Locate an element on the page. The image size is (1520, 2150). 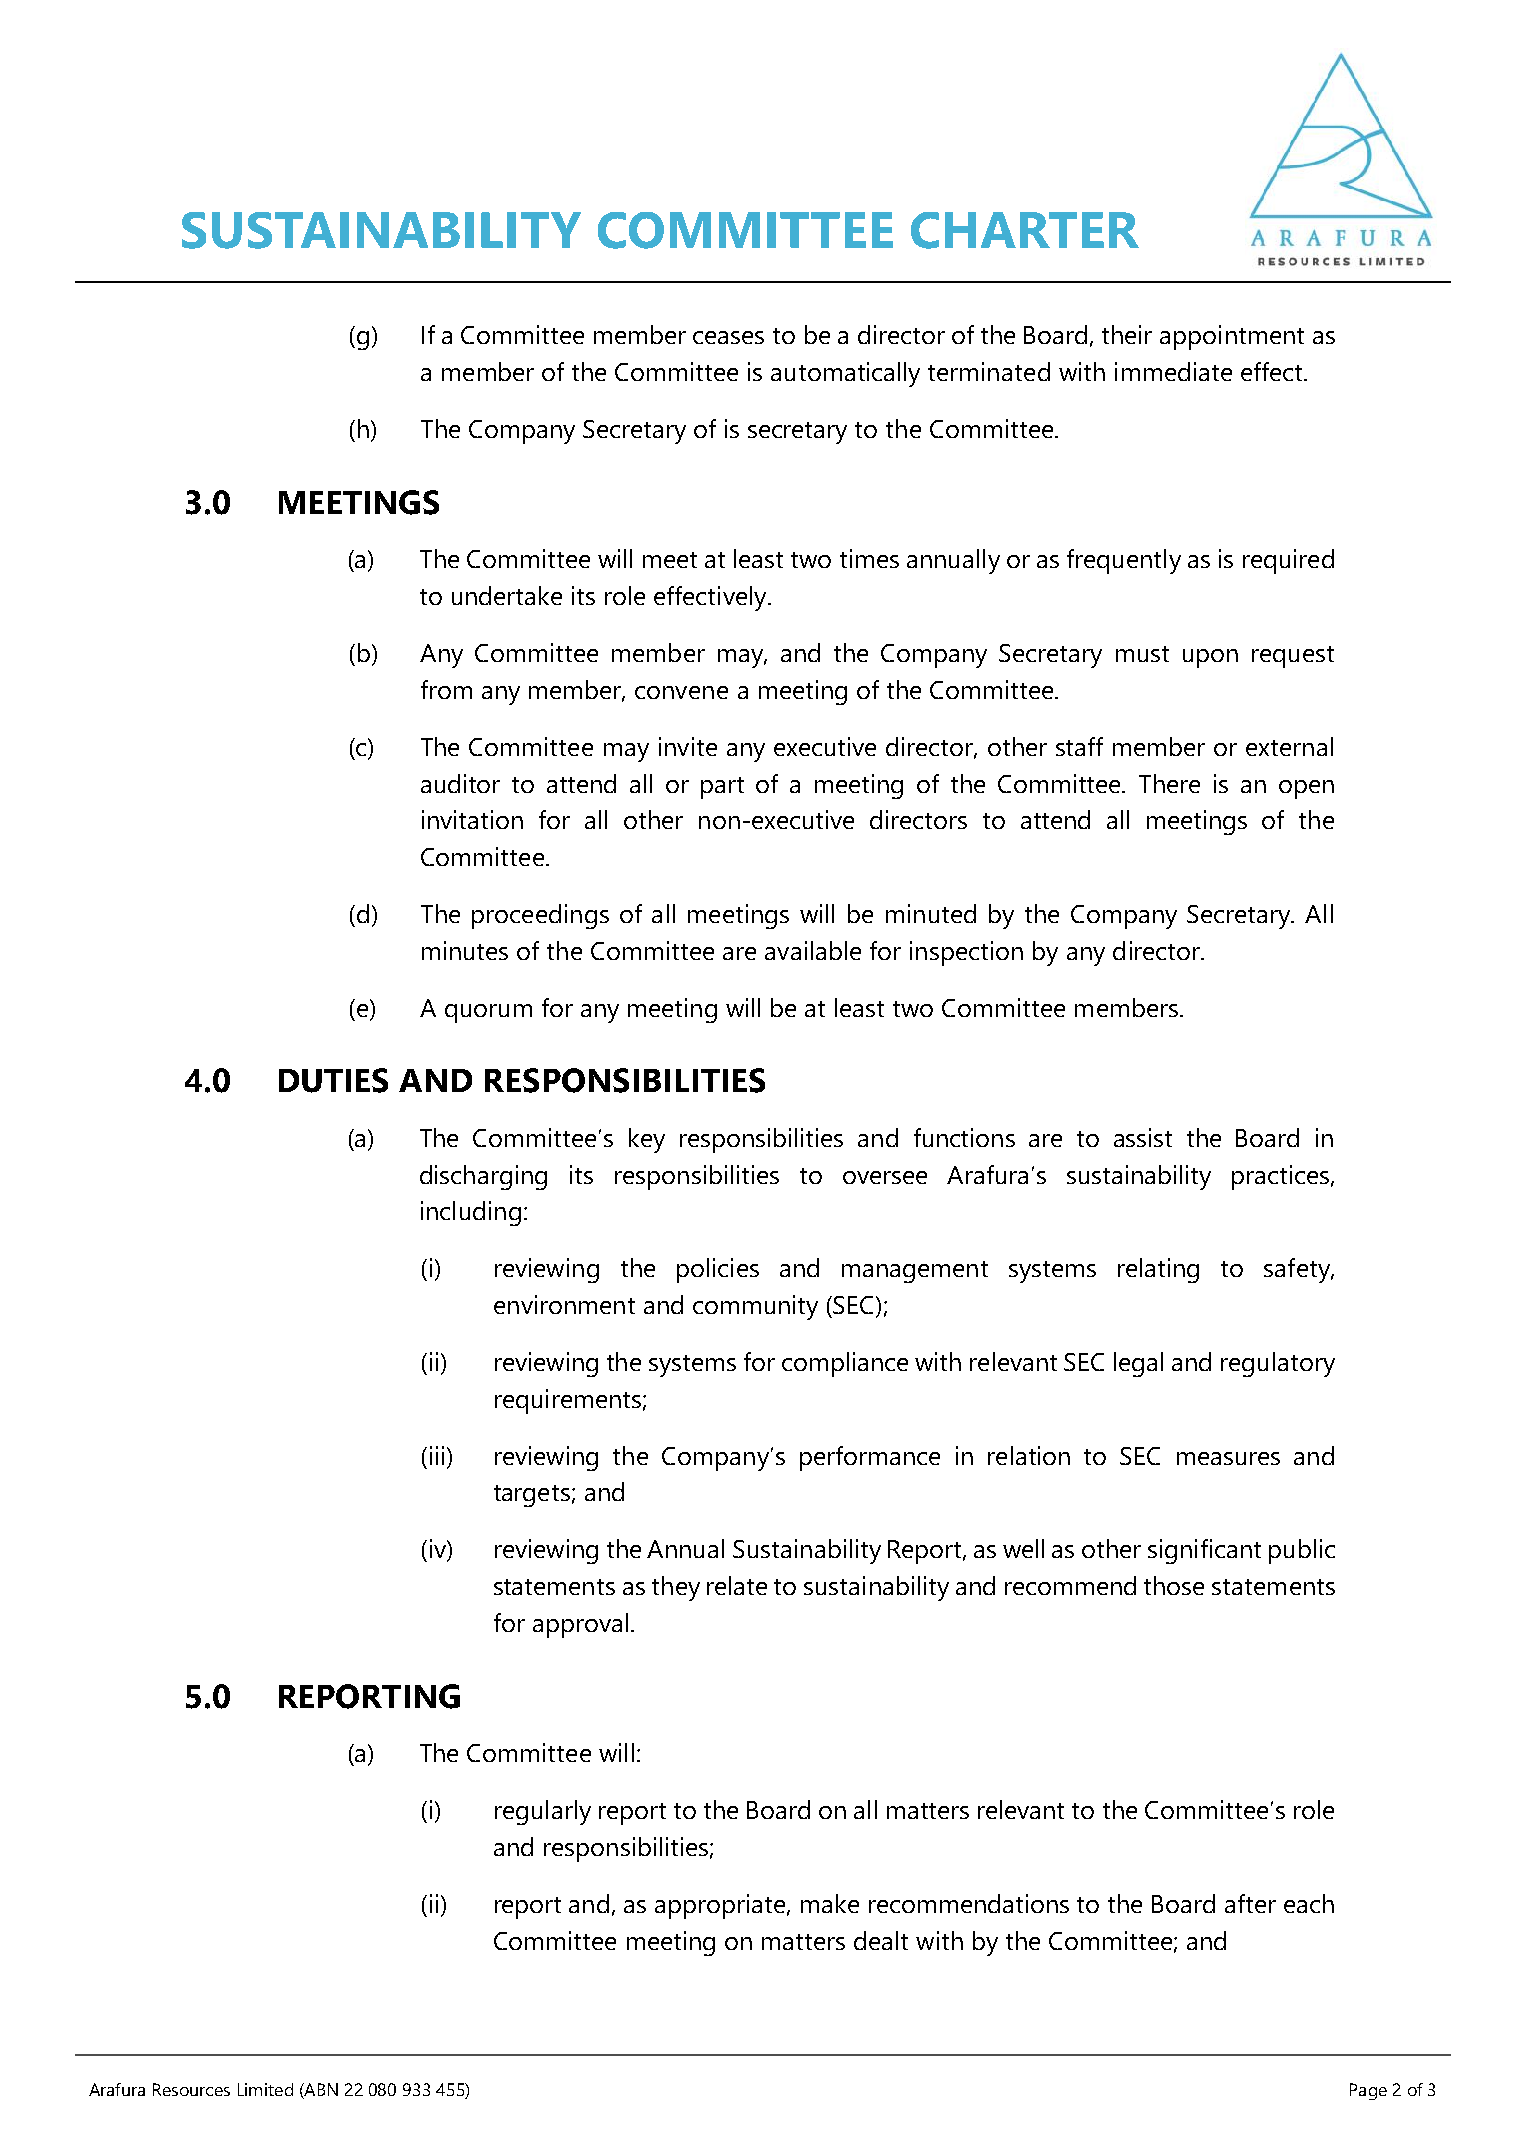
Limited is located at coordinates (265, 2089).
